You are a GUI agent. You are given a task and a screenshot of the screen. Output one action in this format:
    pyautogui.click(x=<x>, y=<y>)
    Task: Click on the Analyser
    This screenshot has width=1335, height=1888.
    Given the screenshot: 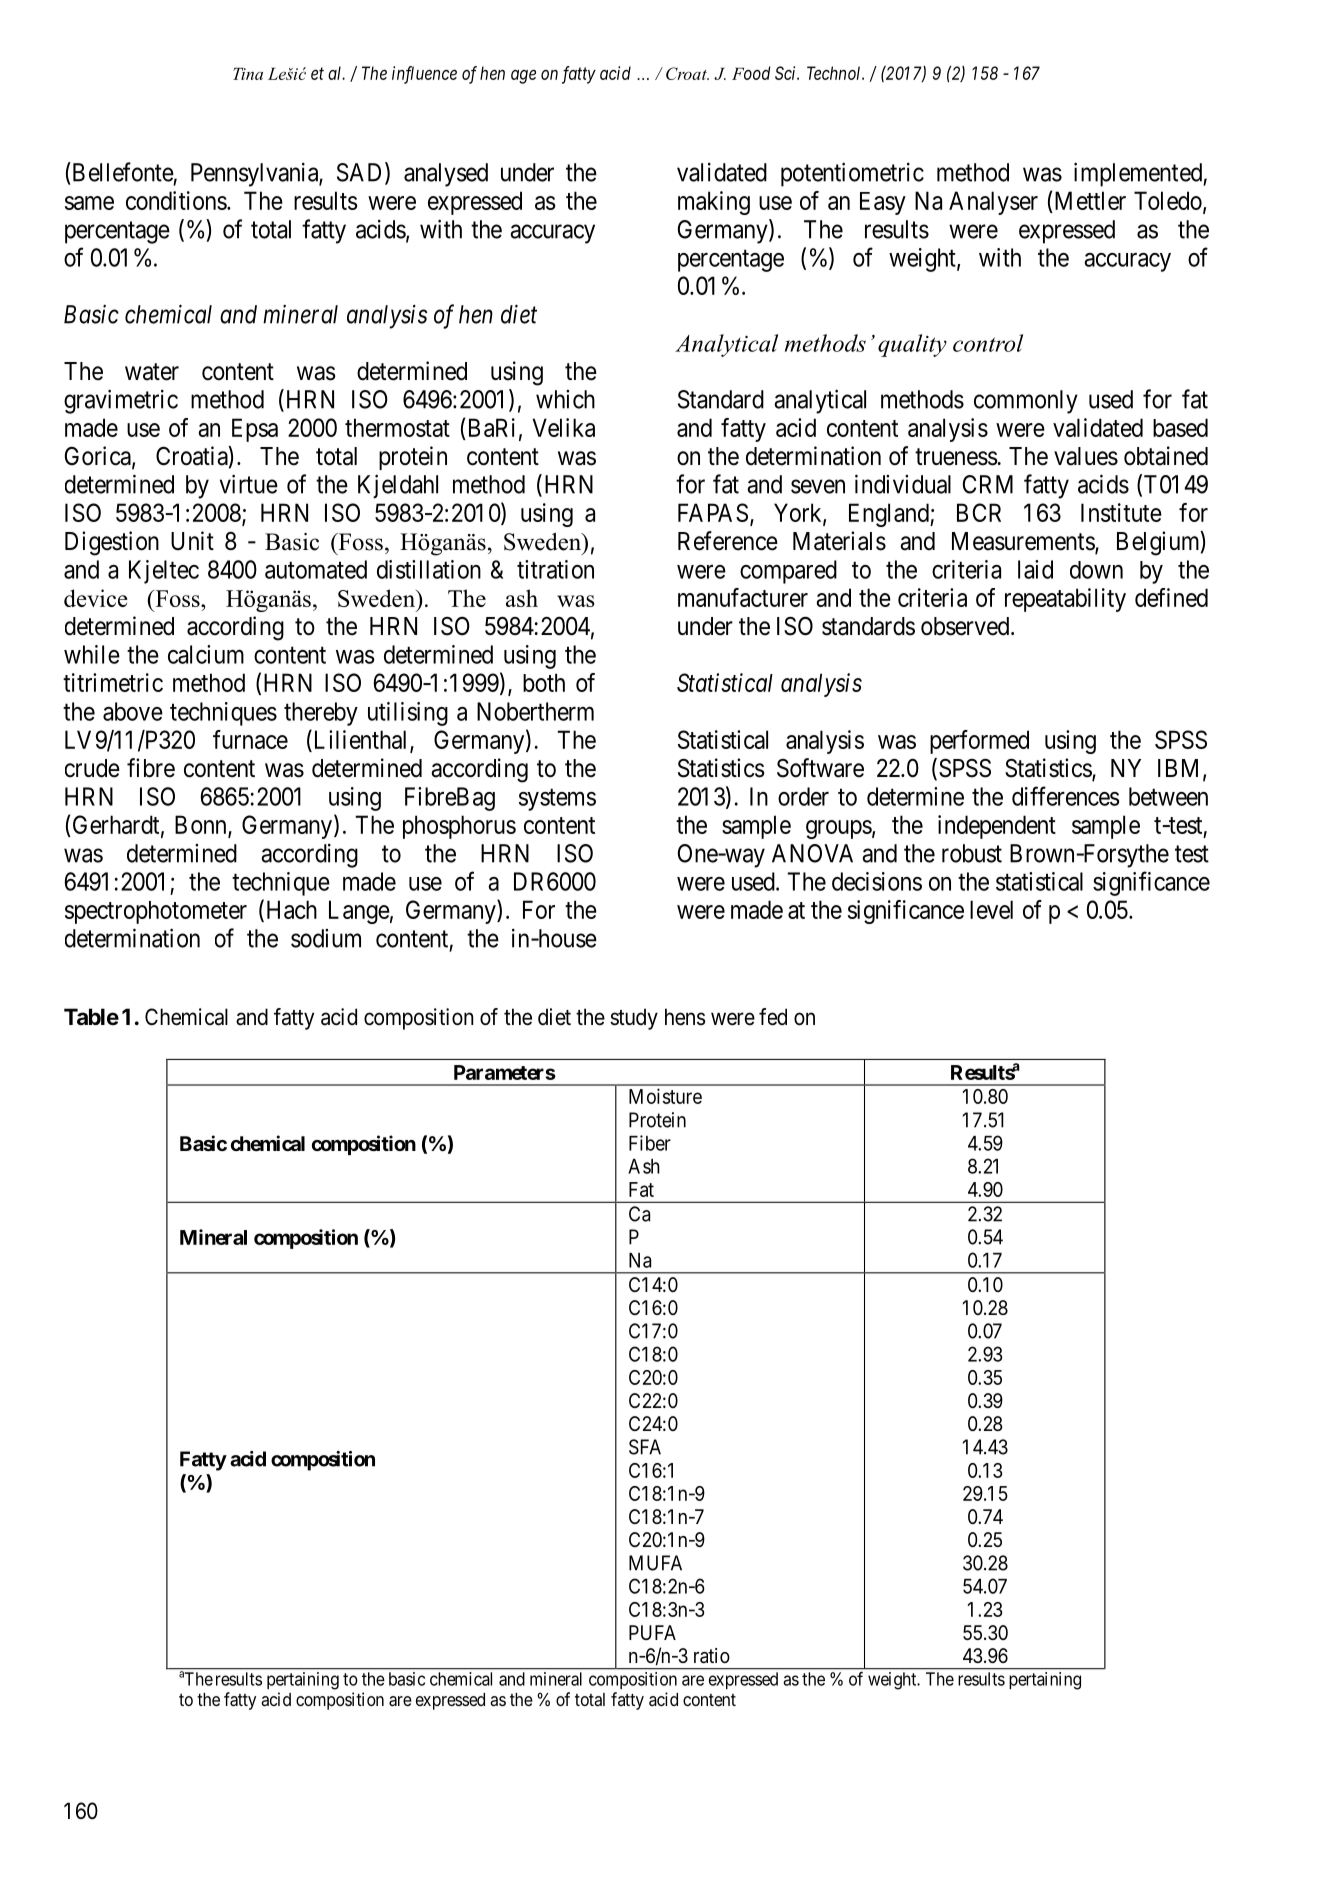 What is the action you would take?
    pyautogui.click(x=993, y=203)
